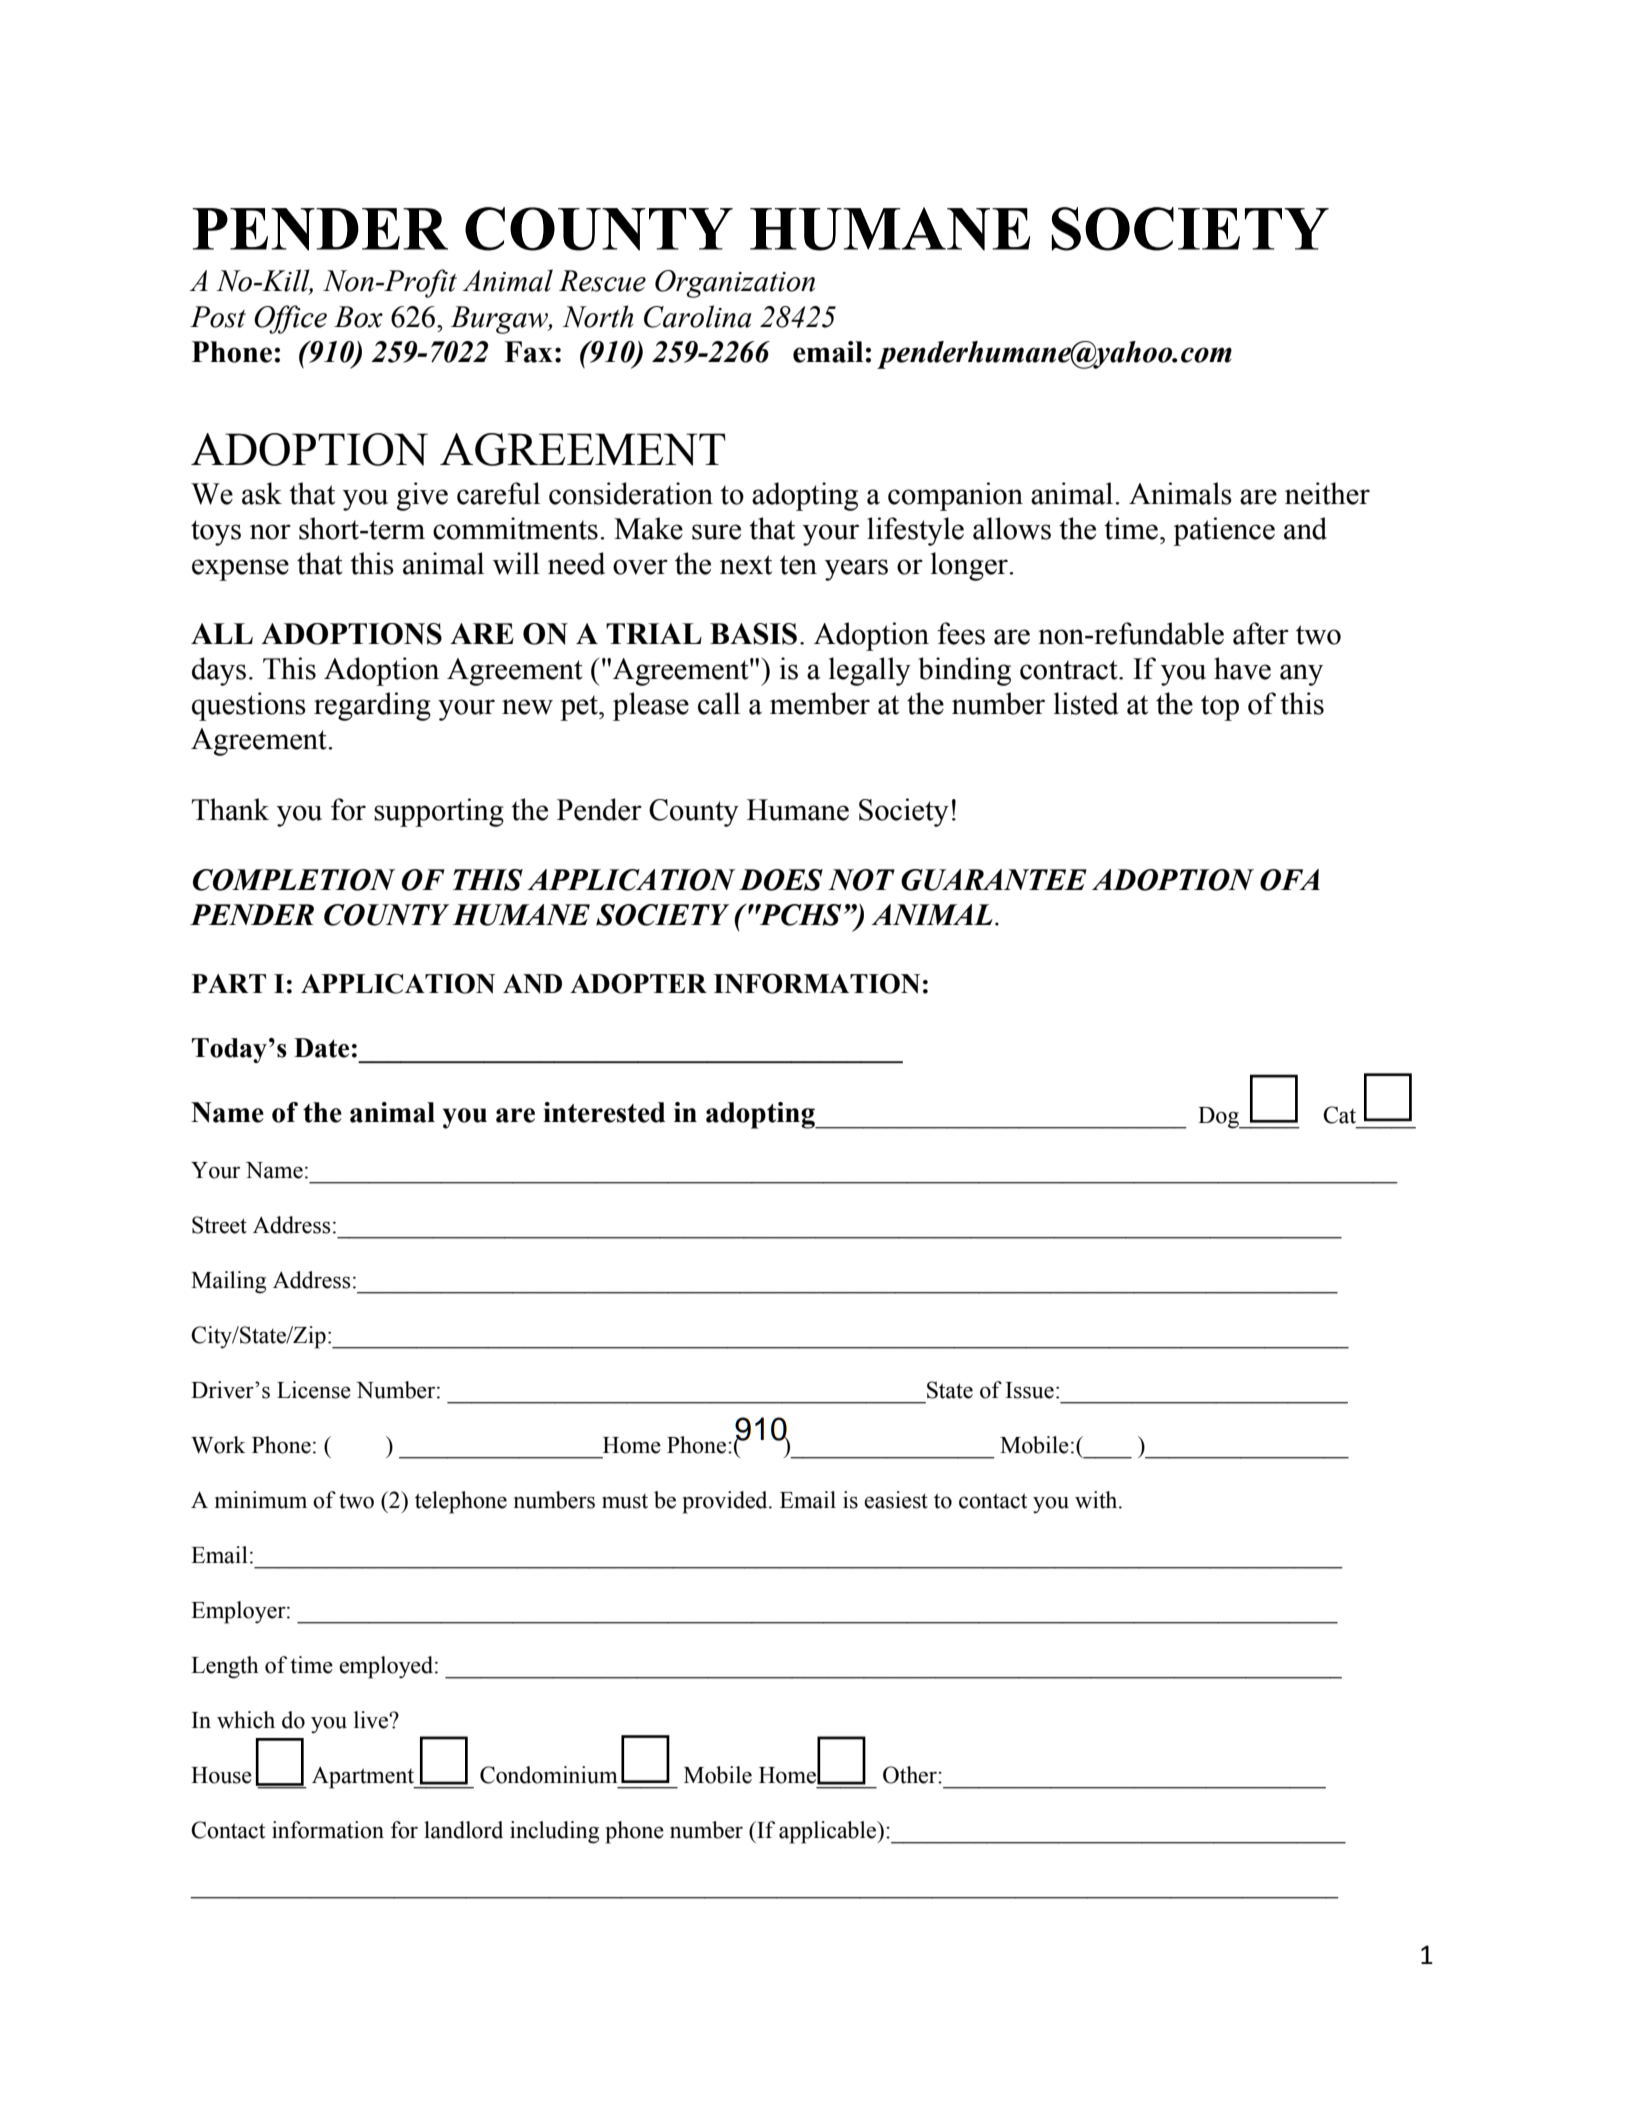 The height and width of the screenshot is (2103, 1625). Describe the element at coordinates (638, 984) in the screenshot. I see `ADOPTER` at that location.
